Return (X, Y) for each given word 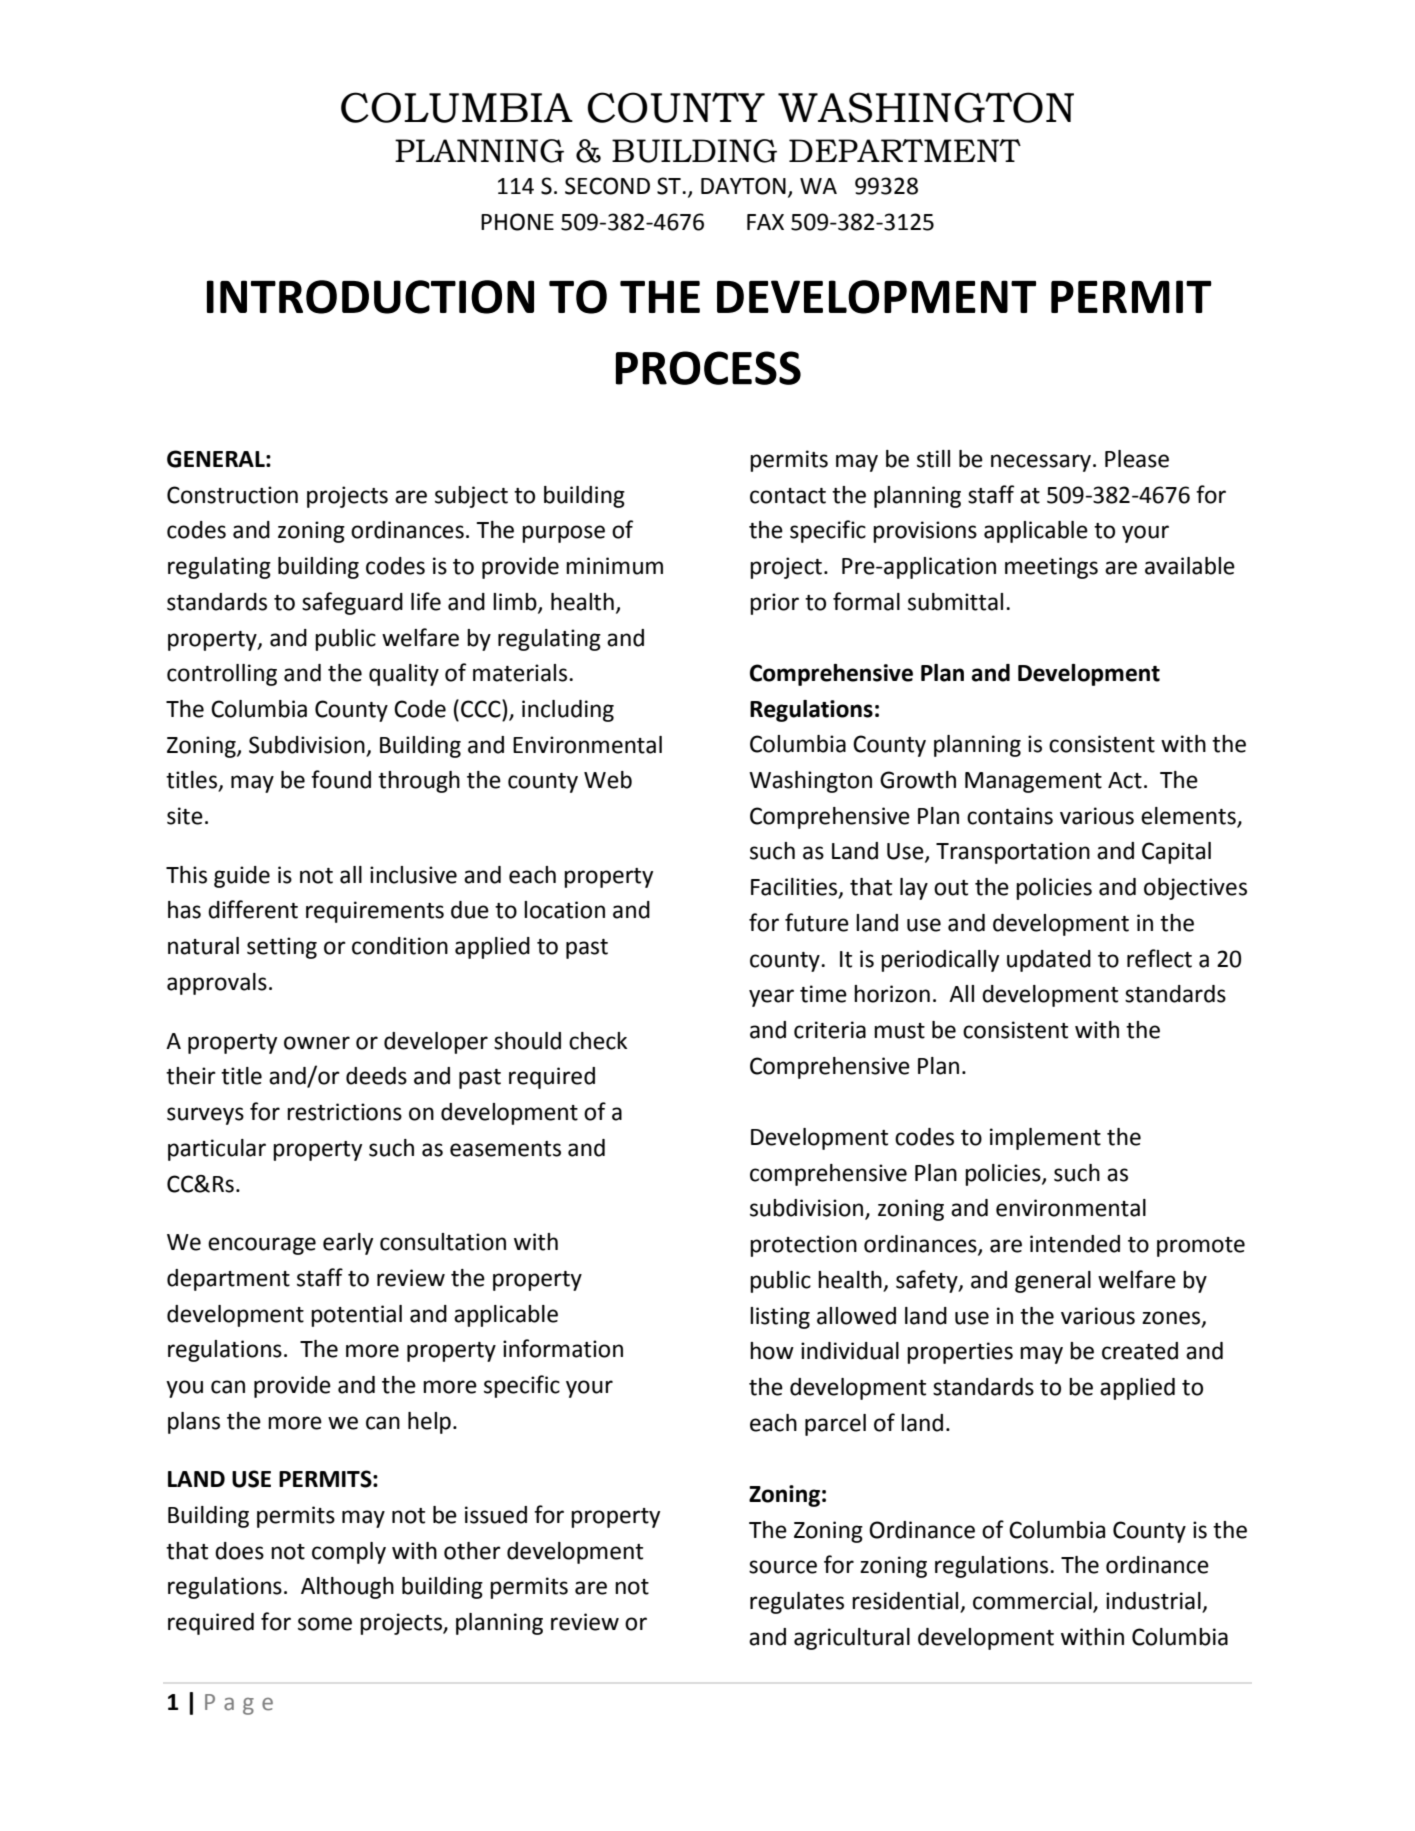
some (325, 1624)
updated (1049, 961)
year (771, 998)
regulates (797, 1603)
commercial (1033, 1602)
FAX (765, 222)
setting (282, 948)
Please (1137, 459)
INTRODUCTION (370, 297)
